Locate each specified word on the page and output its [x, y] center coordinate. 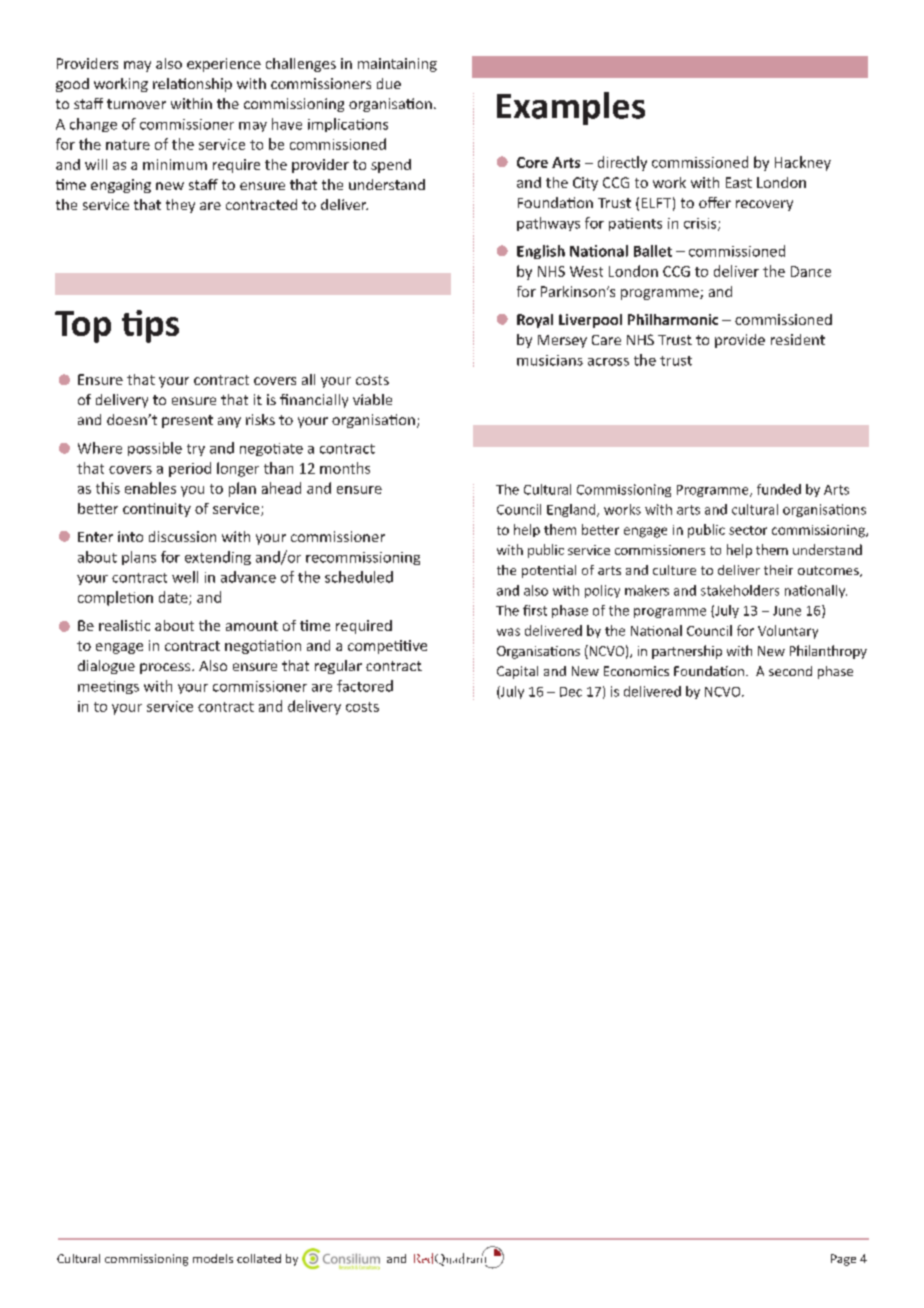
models [213, 1258]
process [166, 668]
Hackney [803, 163]
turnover [136, 104]
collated [259, 1258]
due [389, 83]
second [790, 671]
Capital [517, 672]
